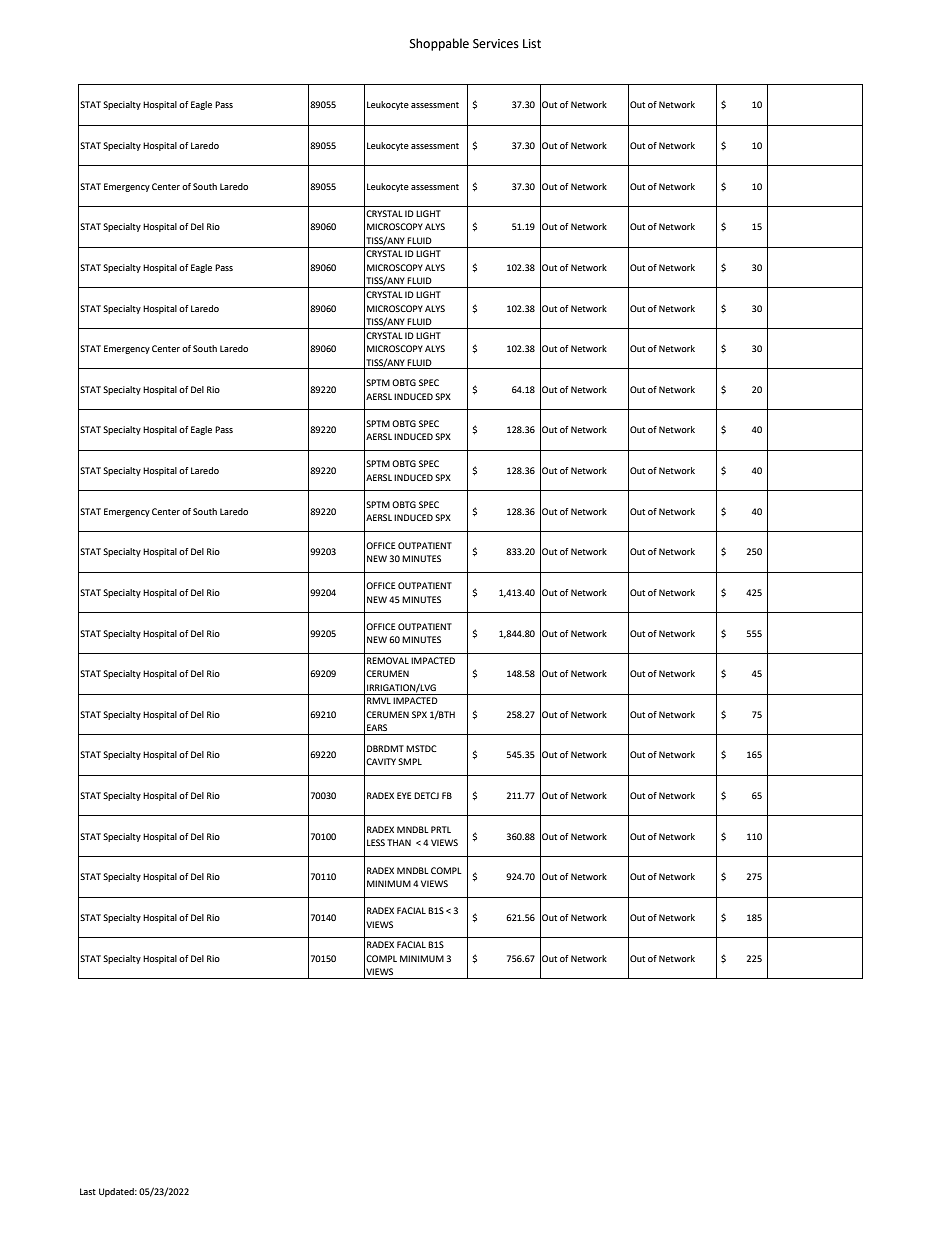 This screenshot has width=952, height=1233. Describe the element at coordinates (404, 795) in the screenshot. I see `EYE` at that location.
